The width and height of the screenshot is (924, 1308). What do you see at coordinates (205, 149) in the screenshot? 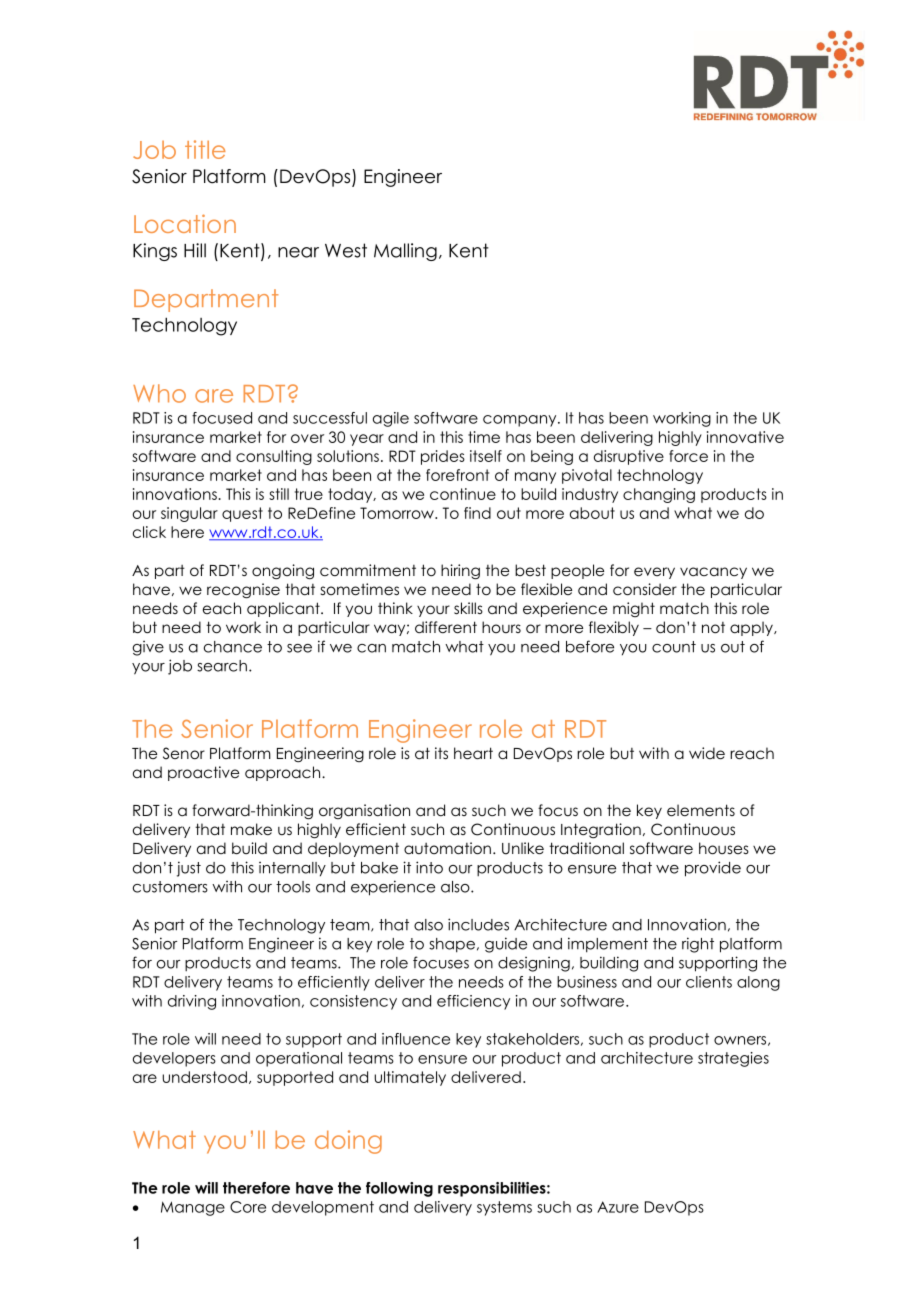
I see `title` at bounding box center [205, 149].
